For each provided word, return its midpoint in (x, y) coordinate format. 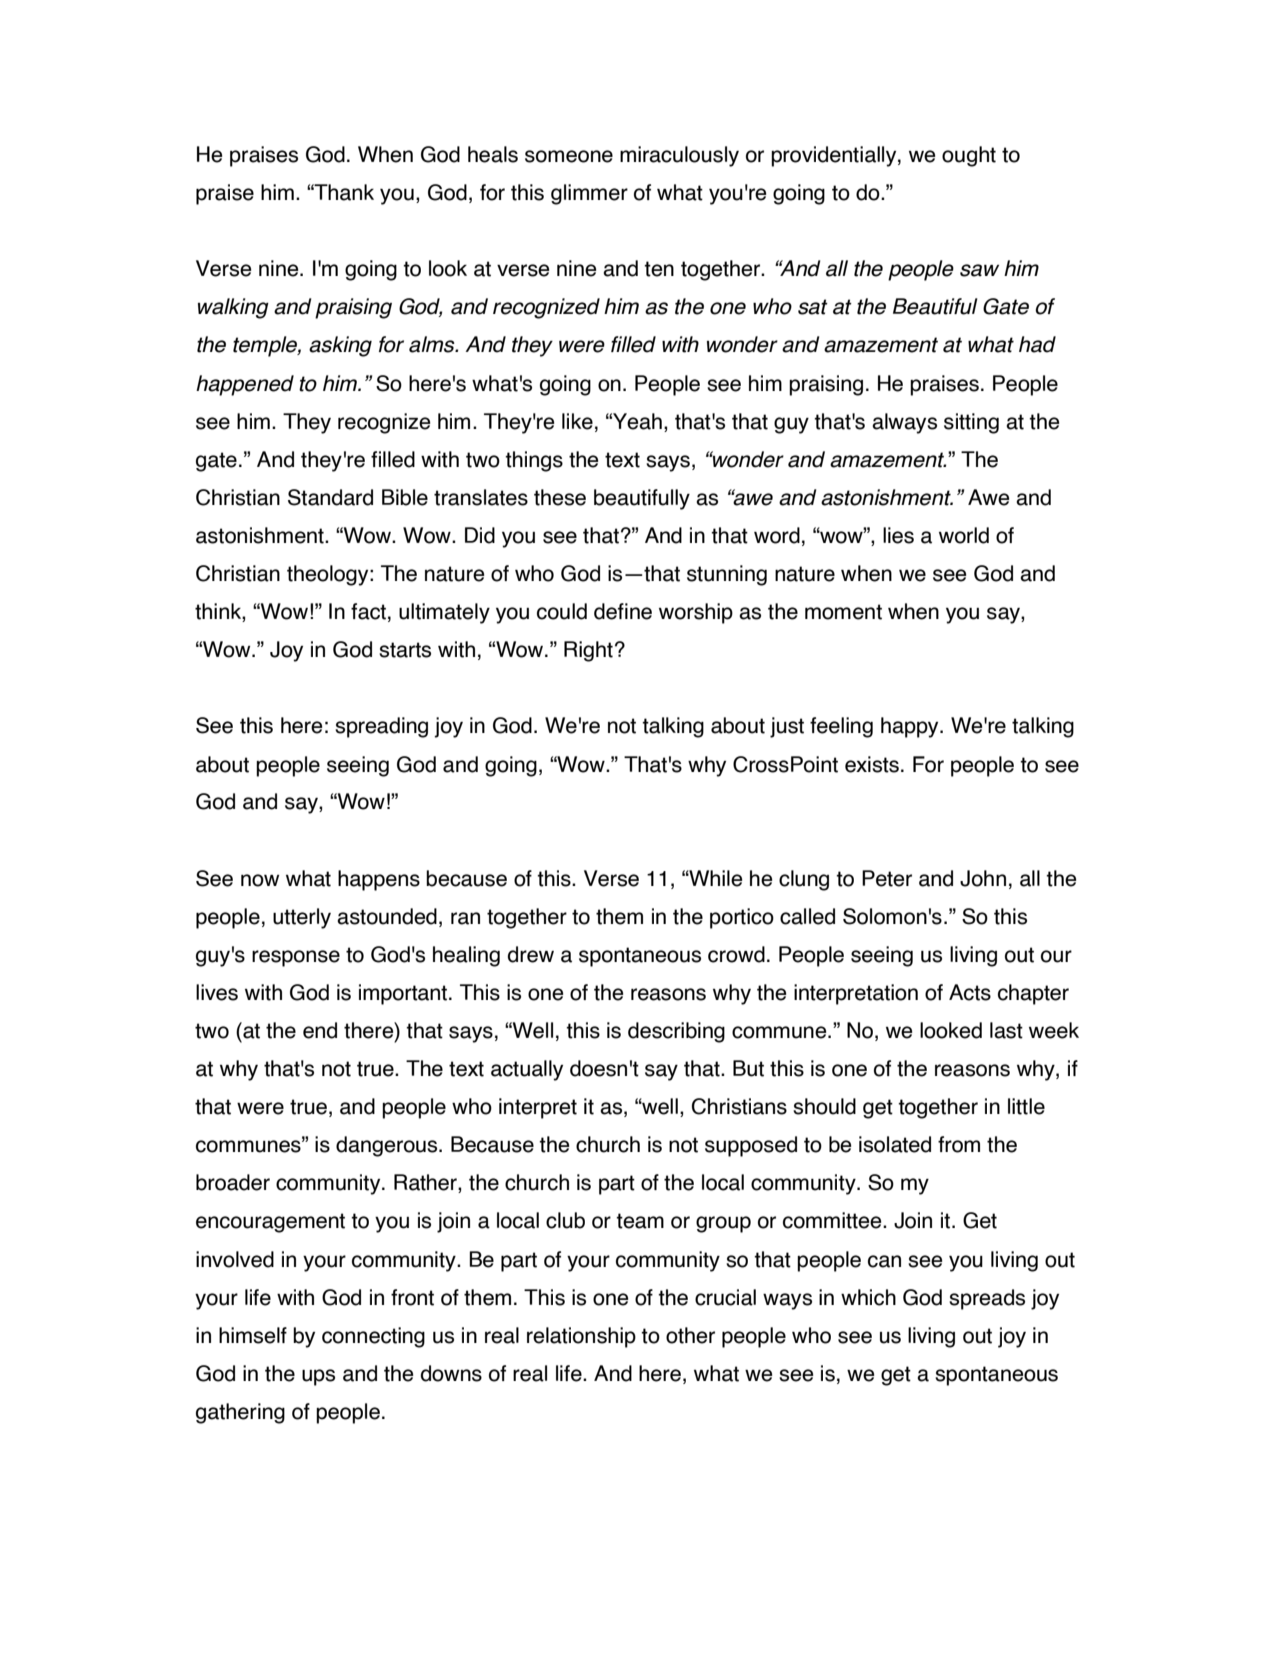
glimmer (589, 194)
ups (318, 1377)
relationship (581, 1337)
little (1026, 1106)
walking (233, 308)
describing (676, 1032)
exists (872, 764)
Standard (330, 497)
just (787, 727)
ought (969, 156)
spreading (381, 727)
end (320, 1030)
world (964, 535)
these (560, 497)
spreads (987, 1299)
